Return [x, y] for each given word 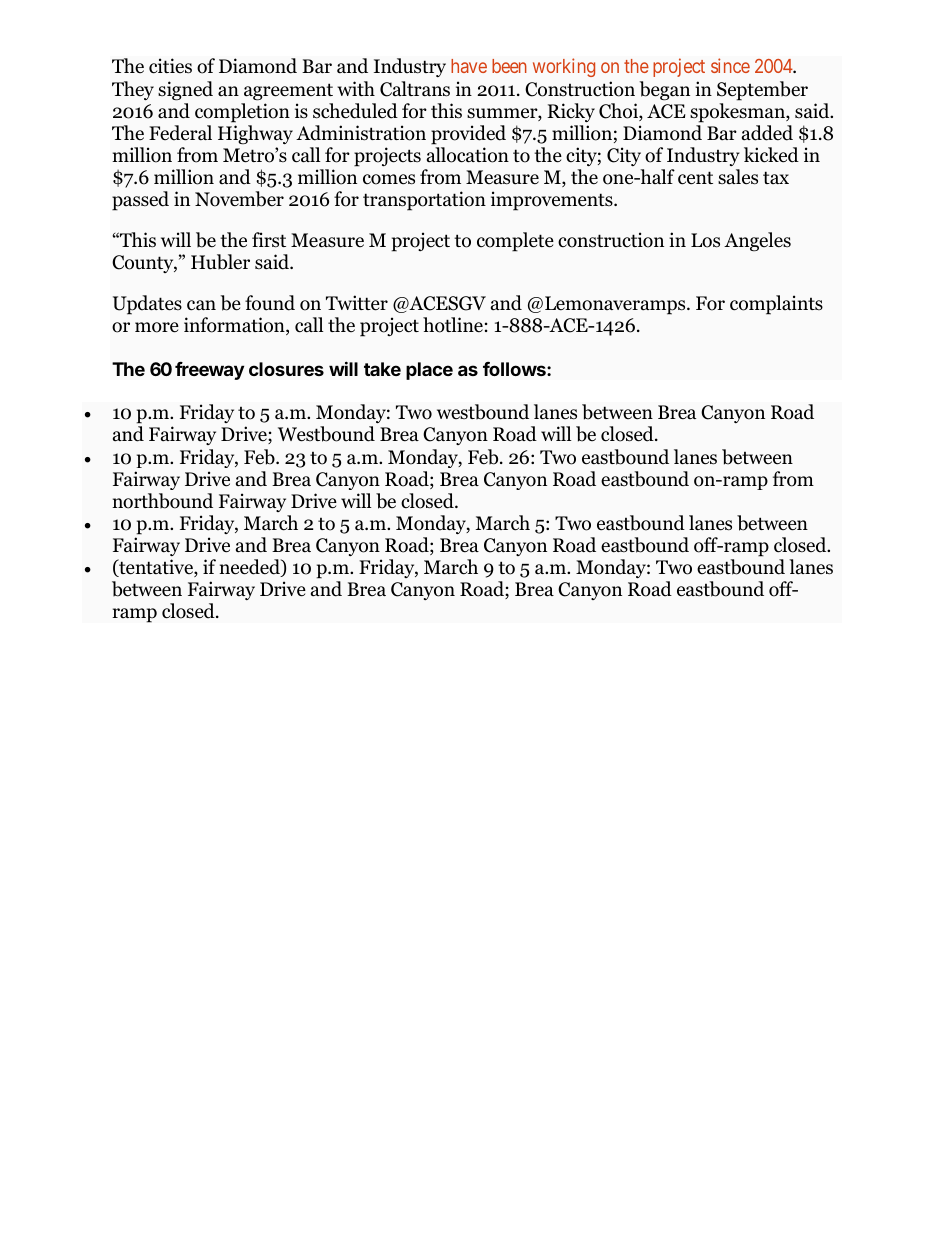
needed [250, 568]
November [239, 199]
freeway [209, 370]
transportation [424, 201]
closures [286, 369]
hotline [453, 325]
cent [695, 178]
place [429, 371]
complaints [776, 305]
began [665, 91]
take [382, 369]
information [235, 326]
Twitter [357, 303]
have [469, 66]
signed [185, 91]
